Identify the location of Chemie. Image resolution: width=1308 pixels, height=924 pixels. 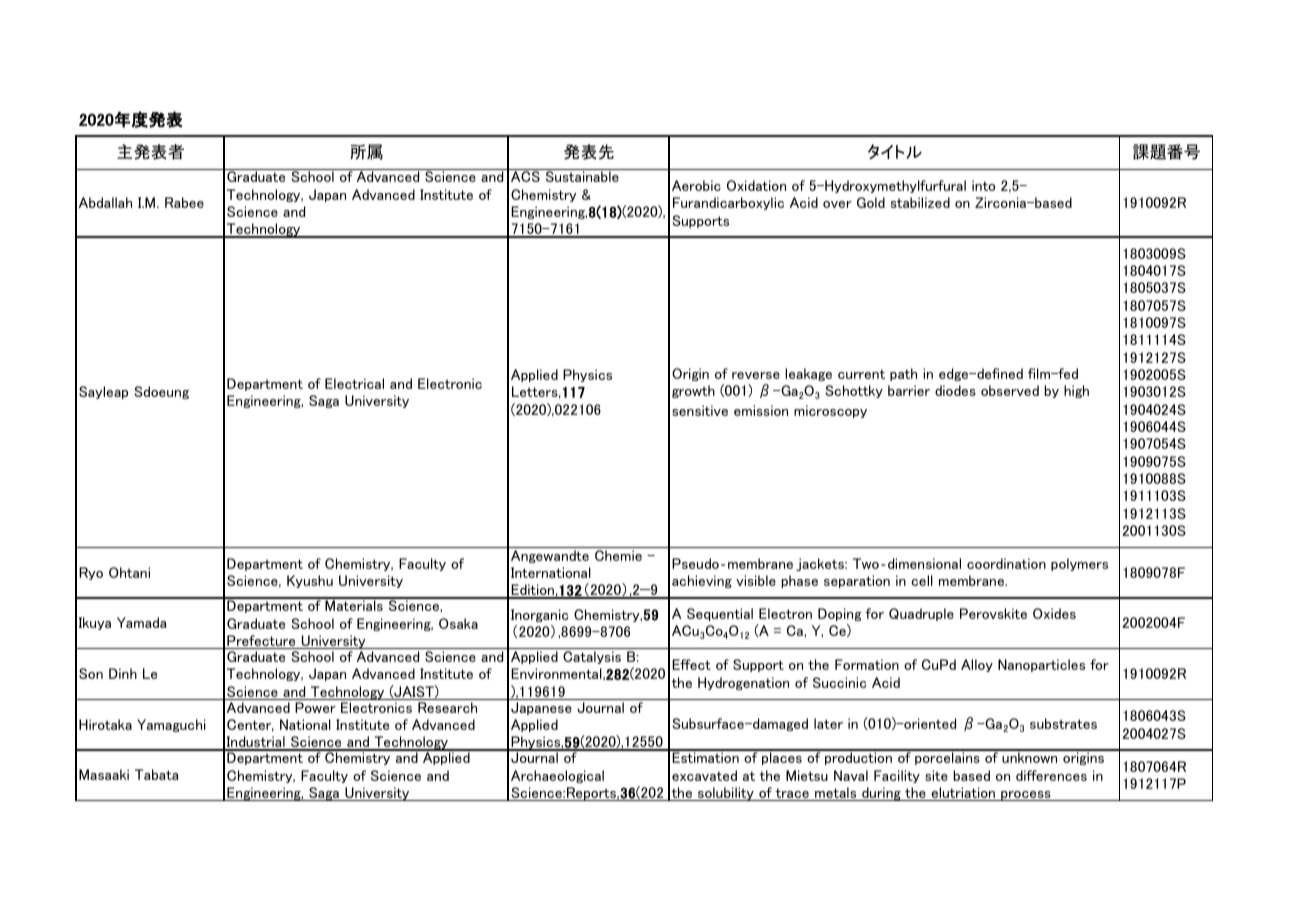
(618, 555).
